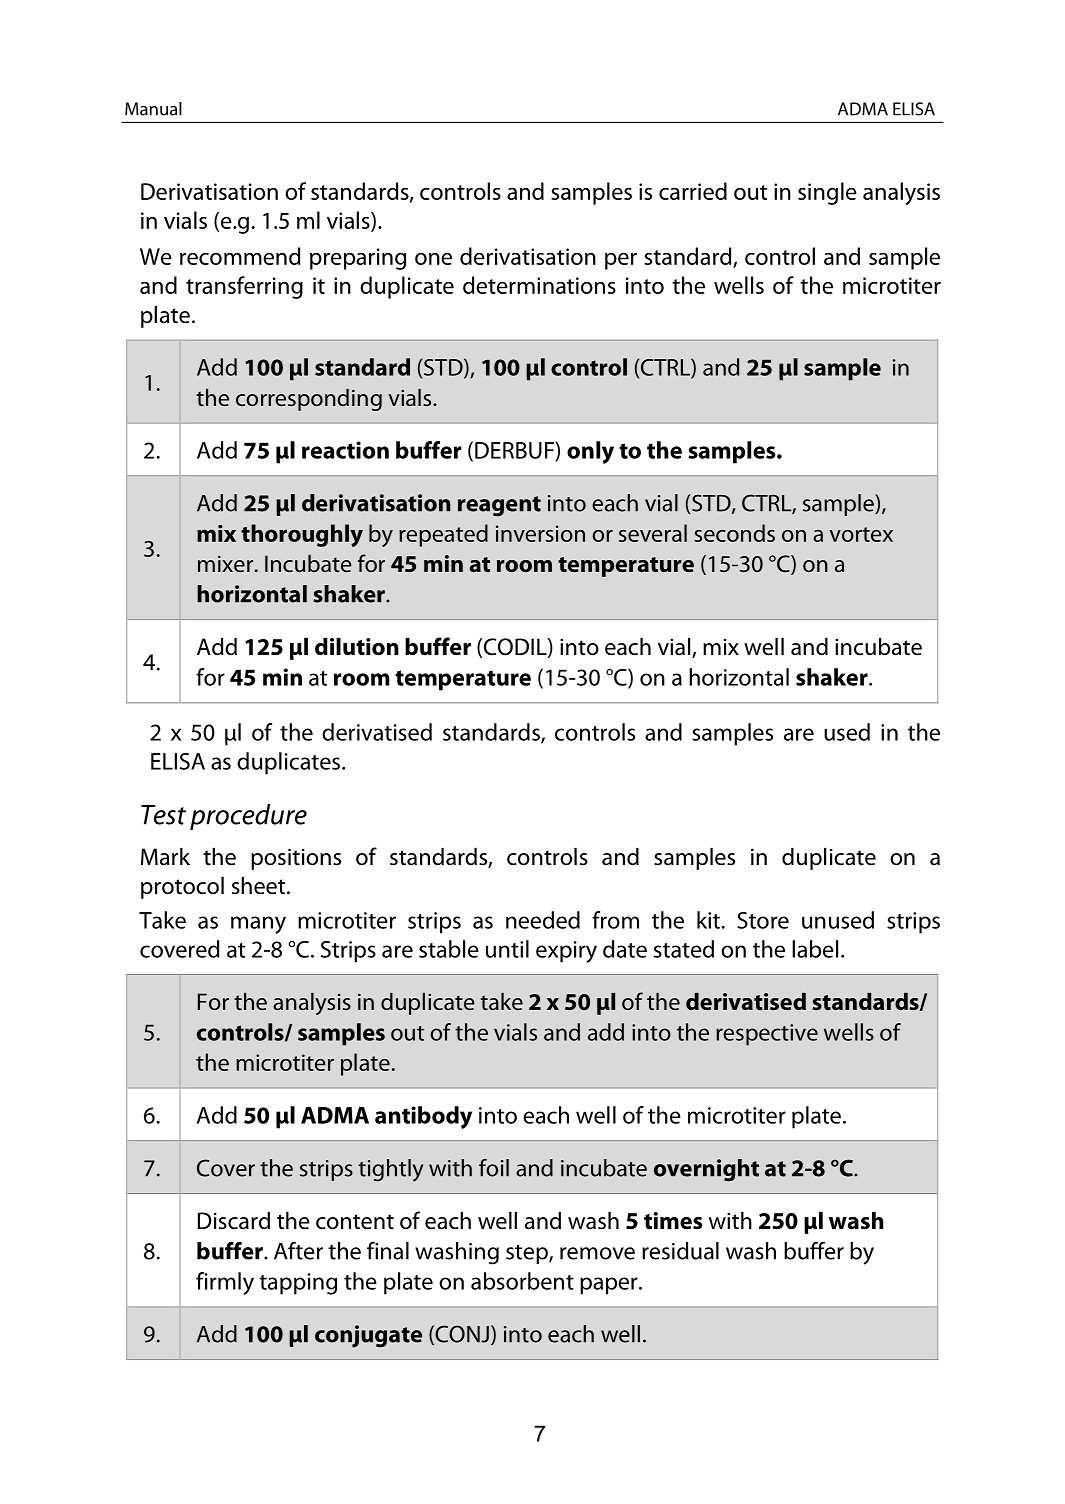 Image resolution: width=1065 pixels, height=1504 pixels. I want to click on vortex, so click(861, 534).
